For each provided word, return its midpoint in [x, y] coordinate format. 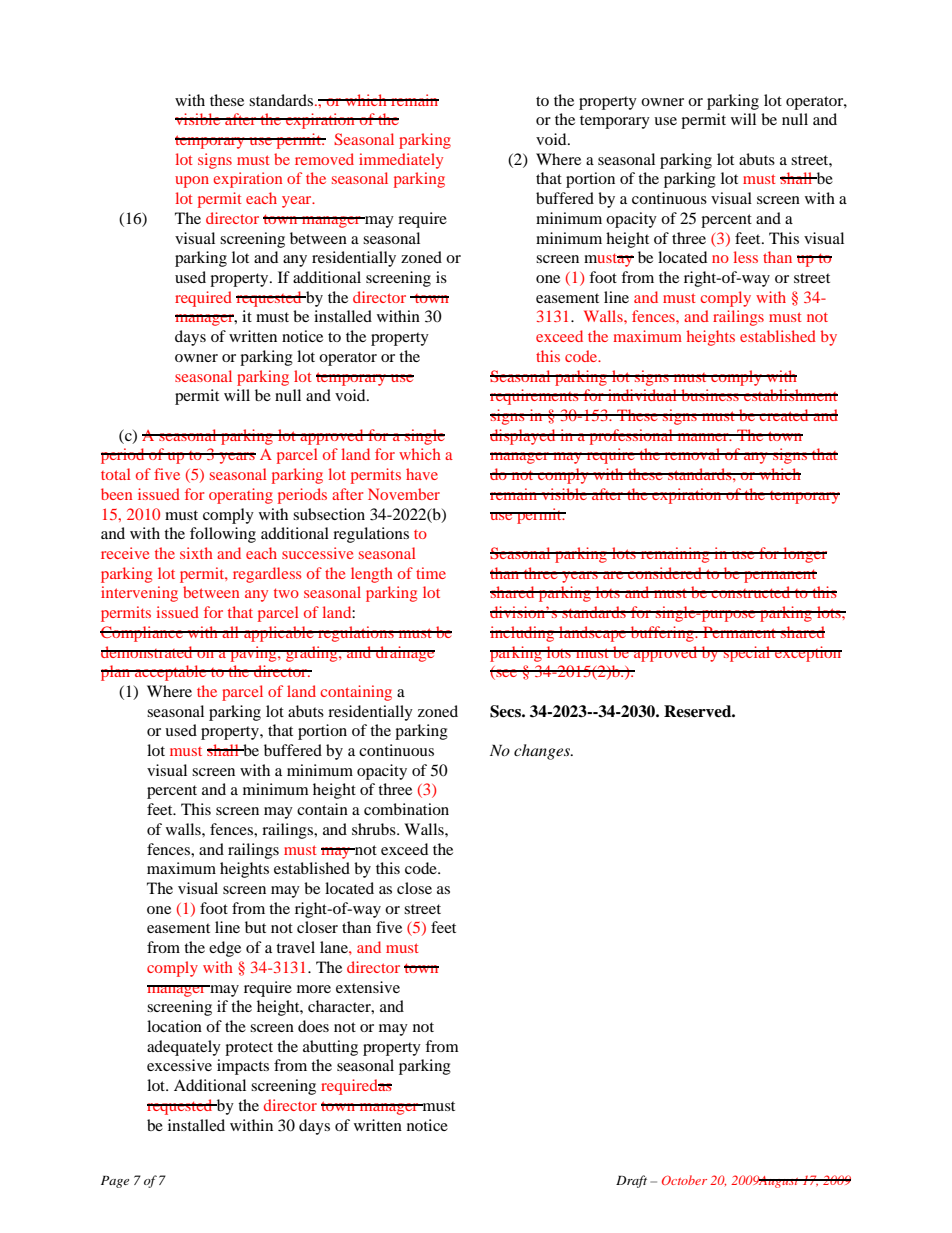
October [684, 1180]
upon [192, 182]
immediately [401, 161]
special [747, 654]
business [710, 395]
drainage [404, 654]
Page [115, 1182]
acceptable [171, 673]
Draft [631, 1181]
